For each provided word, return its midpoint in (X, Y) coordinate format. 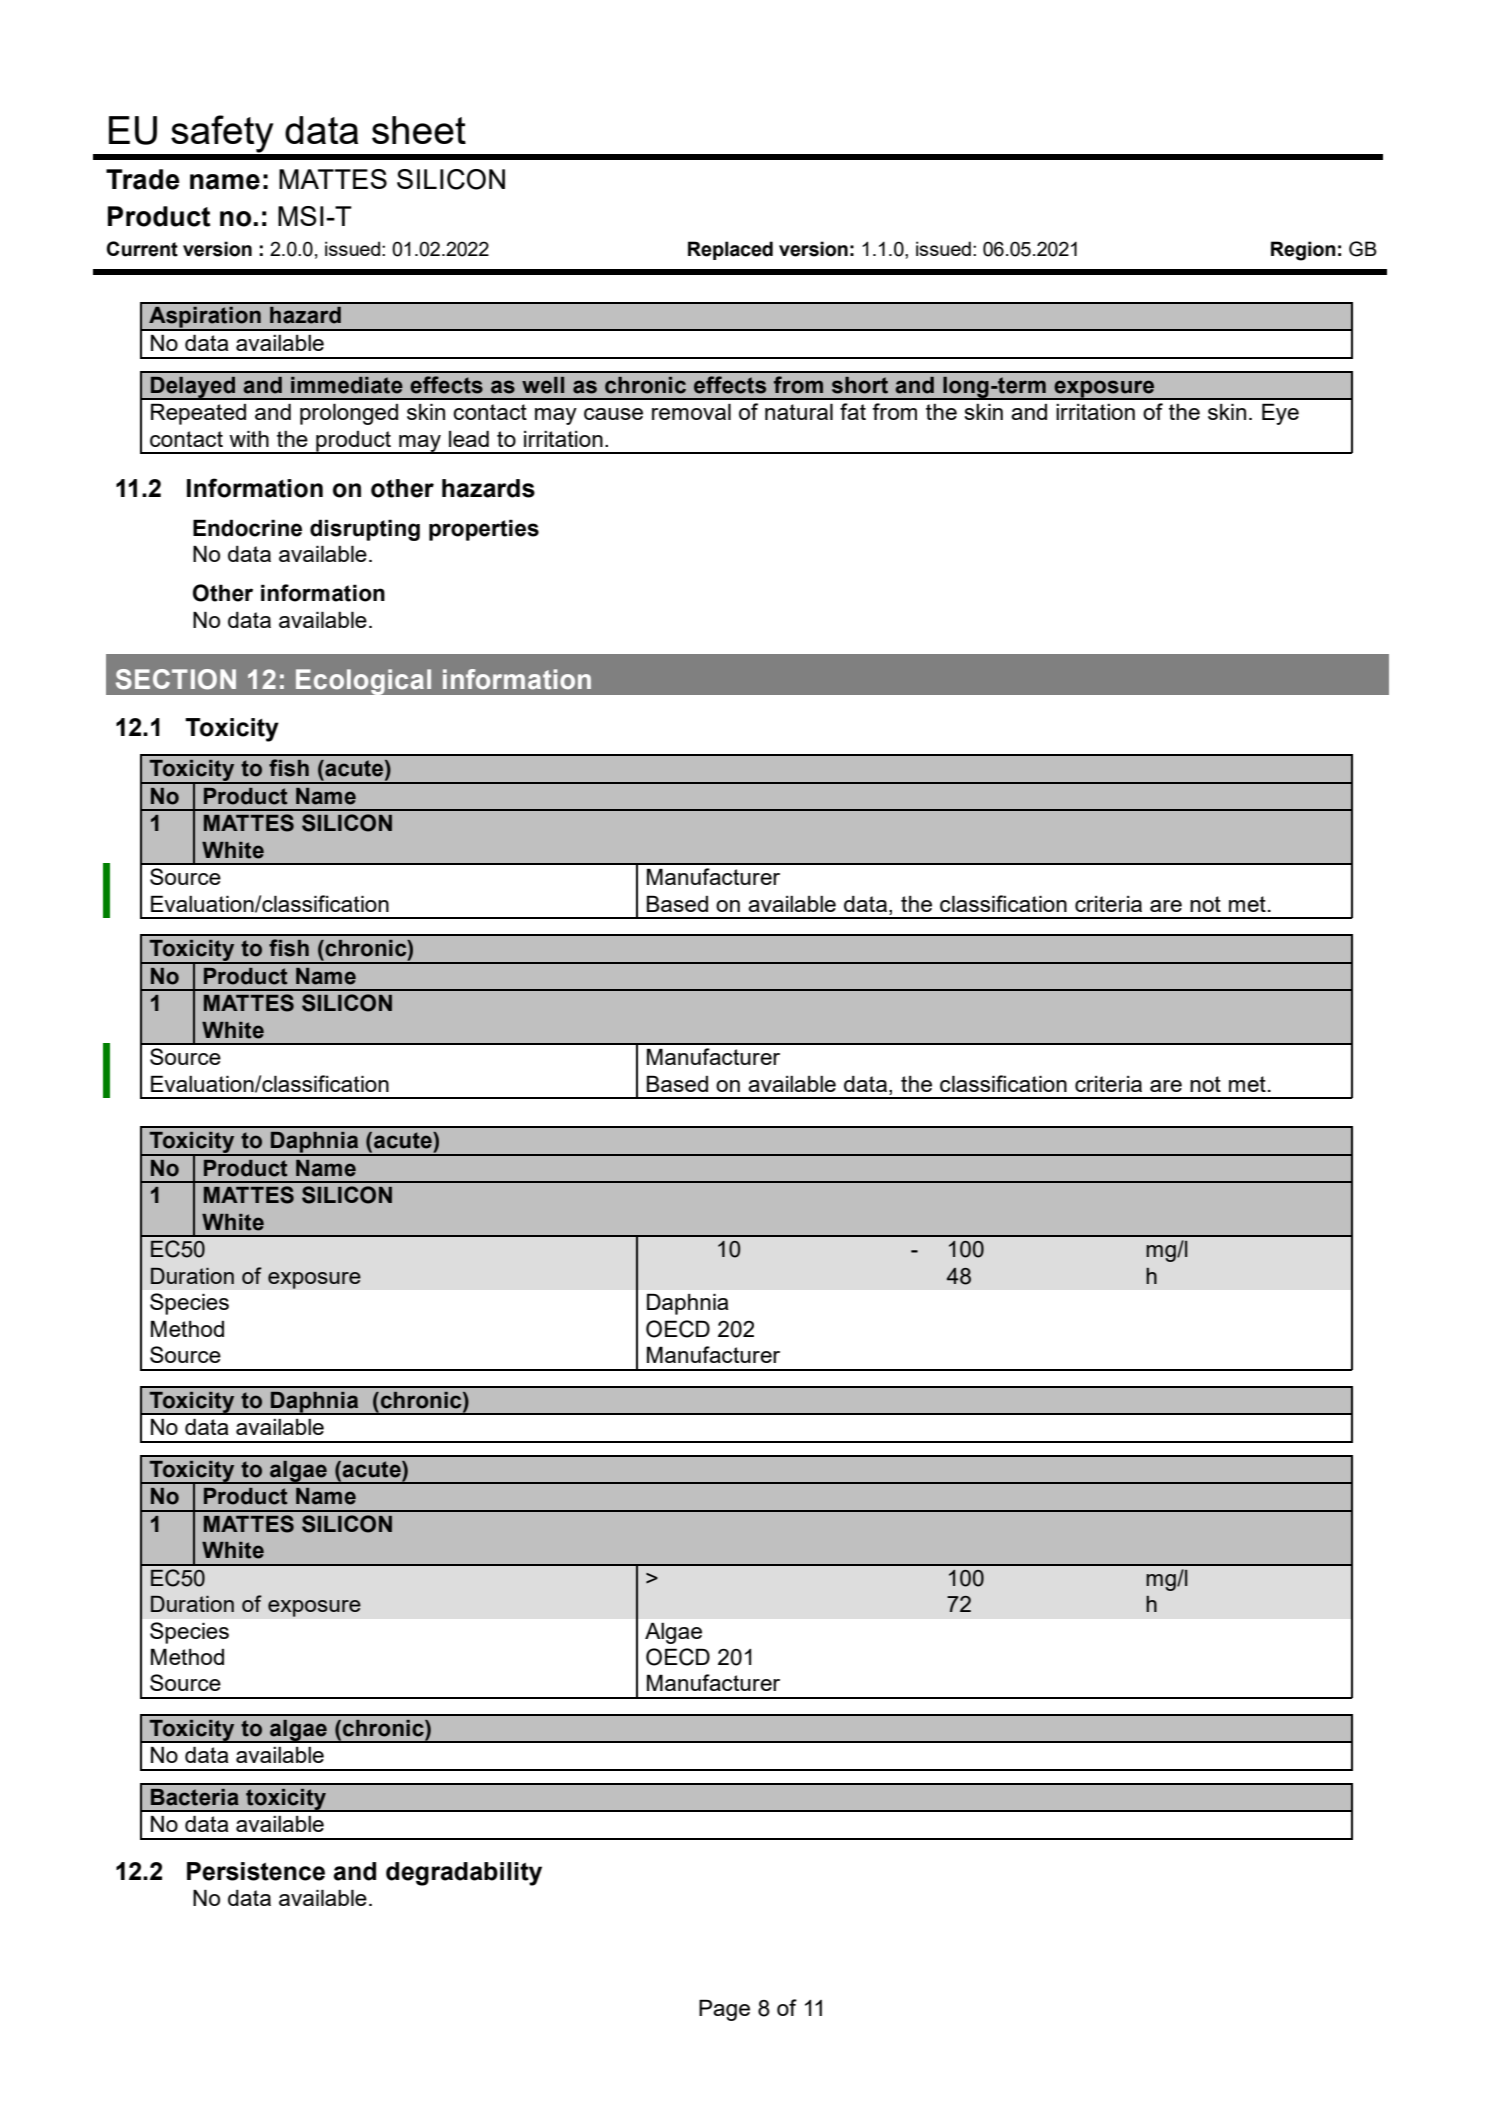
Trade (143, 179)
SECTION (176, 679)
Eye (1280, 414)
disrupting (365, 530)
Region (1303, 251)
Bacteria (195, 1797)
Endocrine (247, 528)
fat (853, 411)
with (249, 438)
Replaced (730, 250)
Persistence (256, 1871)
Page (724, 2010)
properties (484, 530)
